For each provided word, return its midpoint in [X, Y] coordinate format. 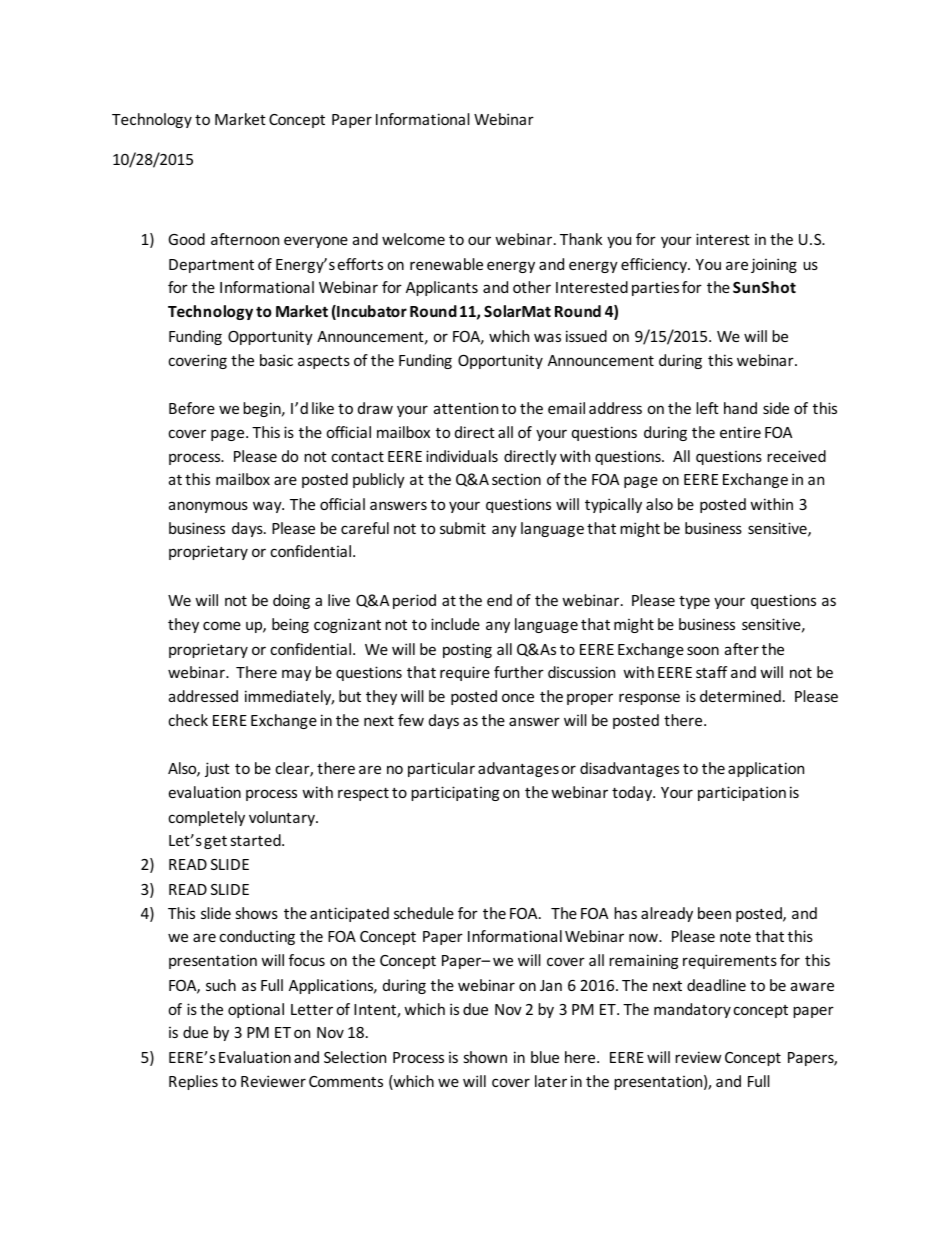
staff [711, 672]
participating [455, 793]
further [519, 672]
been [714, 913]
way [268, 507]
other [532, 287]
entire [740, 432]
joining [774, 265]
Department [211, 266]
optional [256, 1010]
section [516, 479]
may [296, 675]
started [256, 840]
